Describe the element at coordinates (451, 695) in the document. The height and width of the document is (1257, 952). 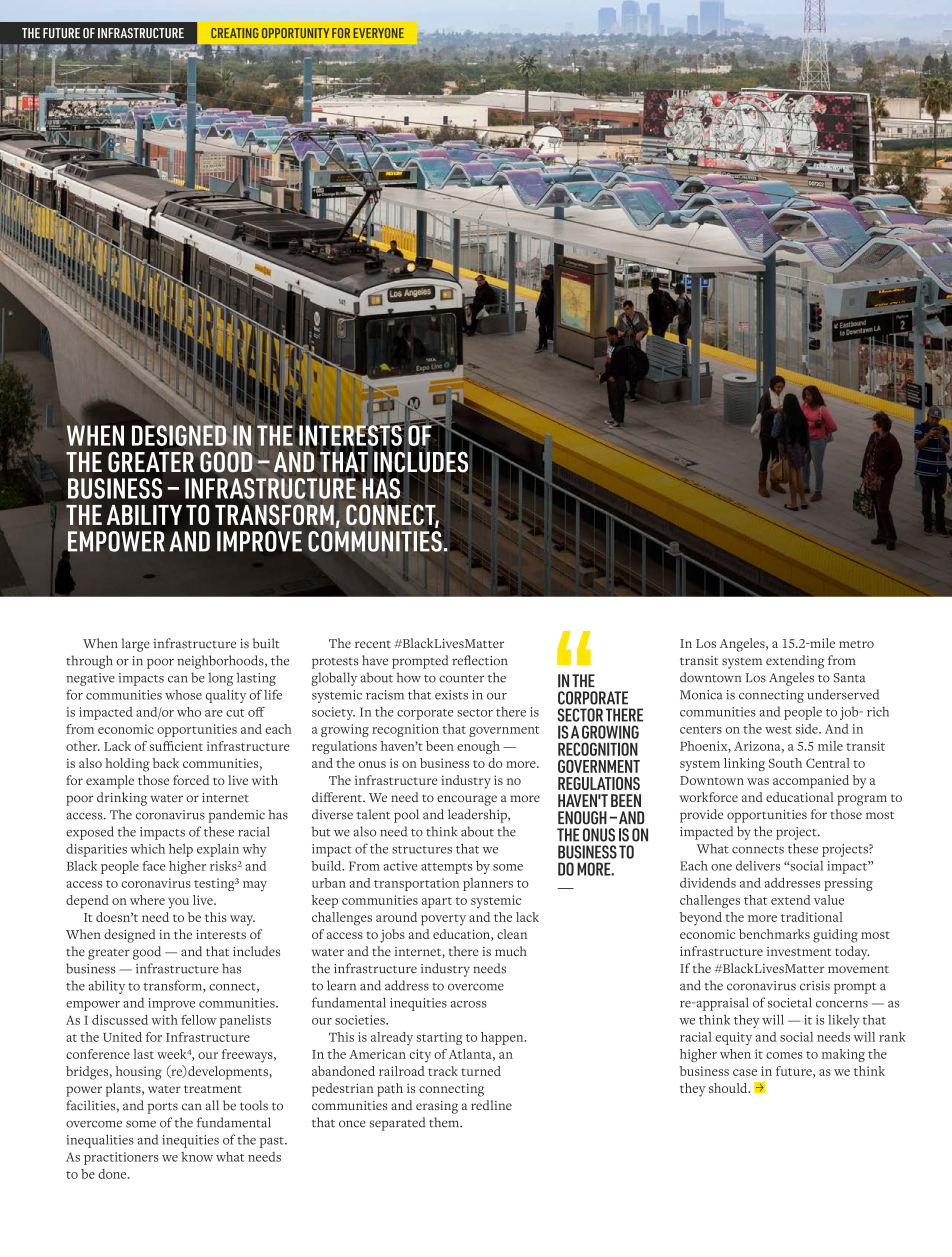
I see `exists` at that location.
